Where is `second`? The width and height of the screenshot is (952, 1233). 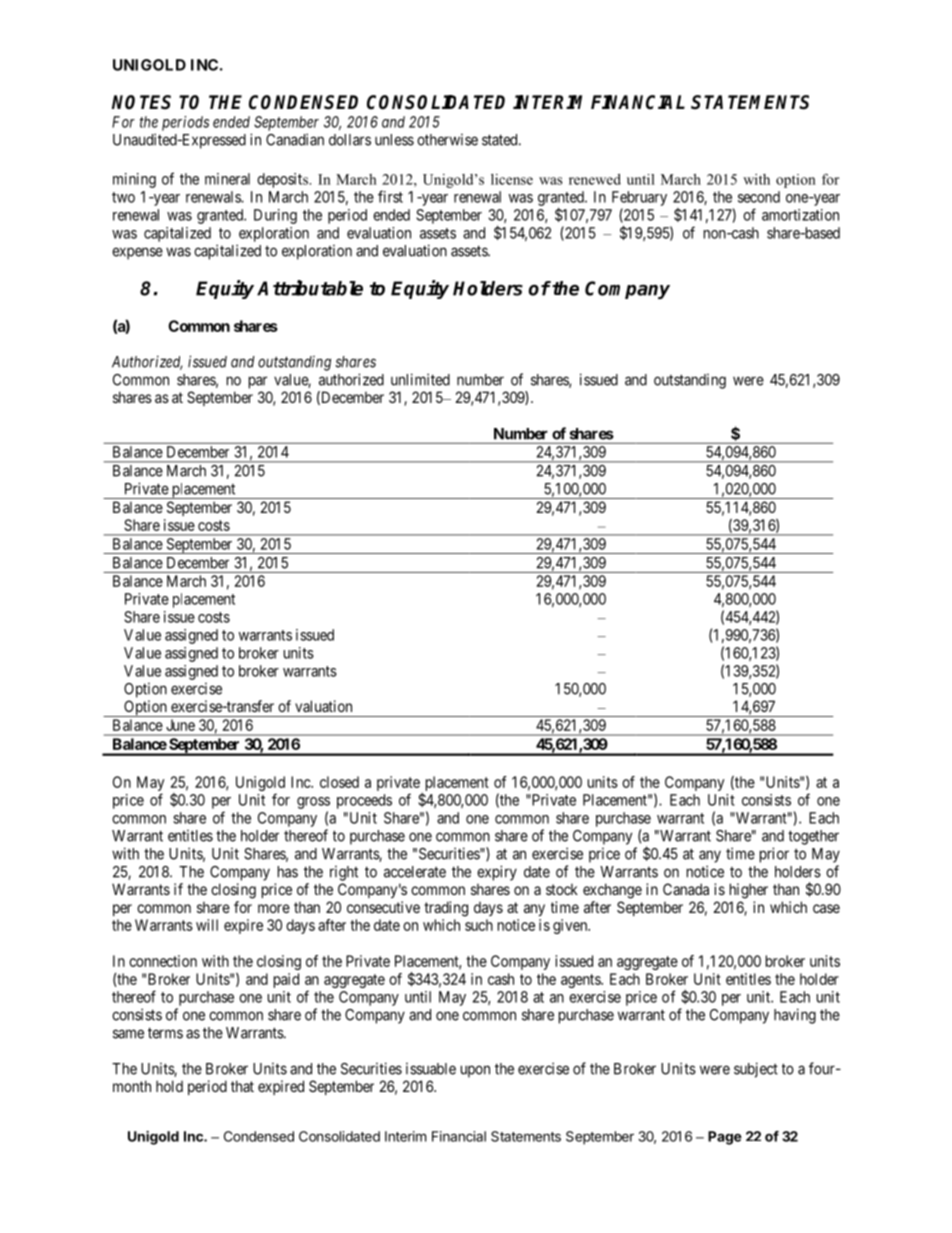
second is located at coordinates (759, 197).
